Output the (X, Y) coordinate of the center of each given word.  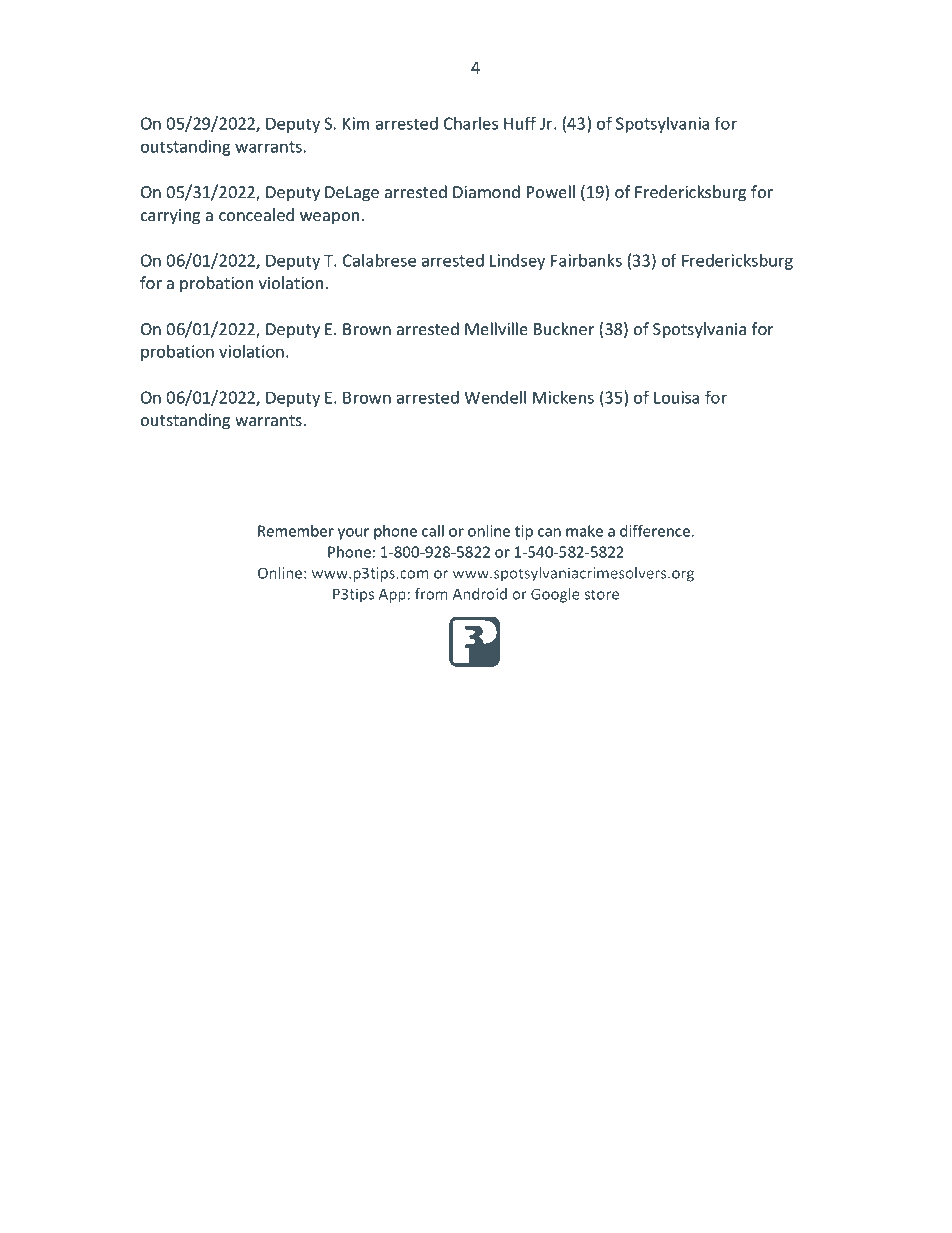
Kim (356, 123)
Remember (296, 531)
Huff (520, 123)
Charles (471, 123)
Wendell (495, 397)
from (431, 594)
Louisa (676, 397)
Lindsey (517, 262)
